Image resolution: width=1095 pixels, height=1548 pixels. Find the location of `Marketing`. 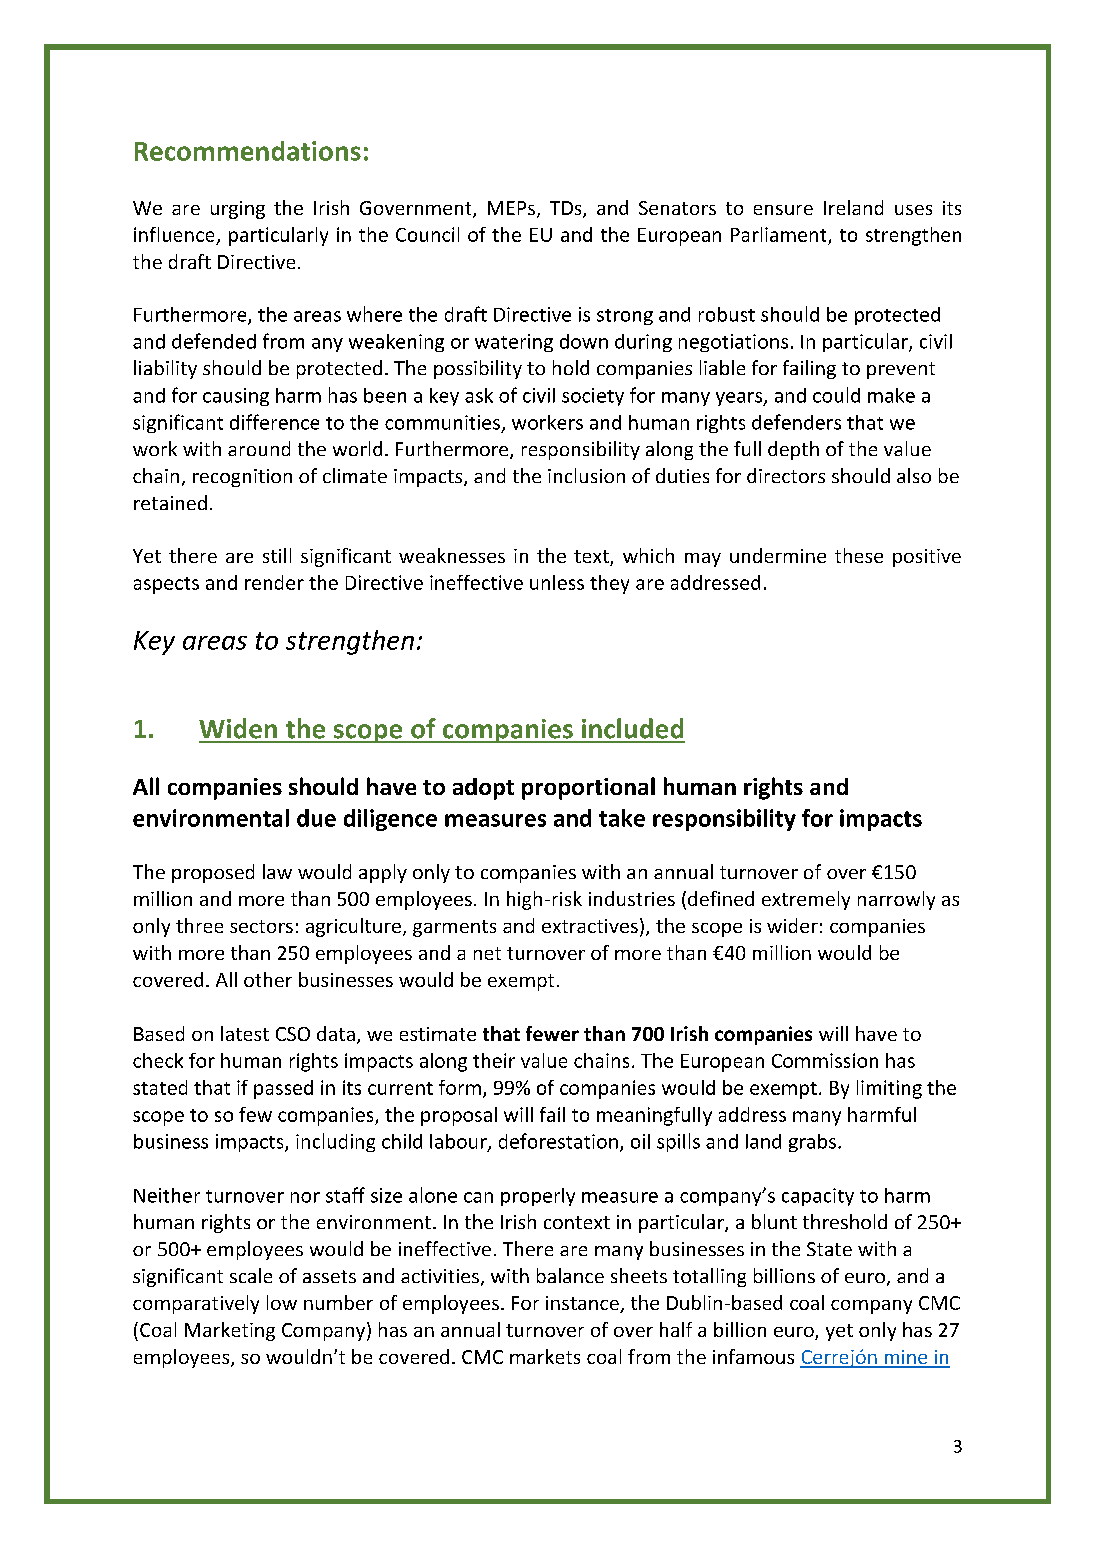

Marketing is located at coordinates (230, 1331).
